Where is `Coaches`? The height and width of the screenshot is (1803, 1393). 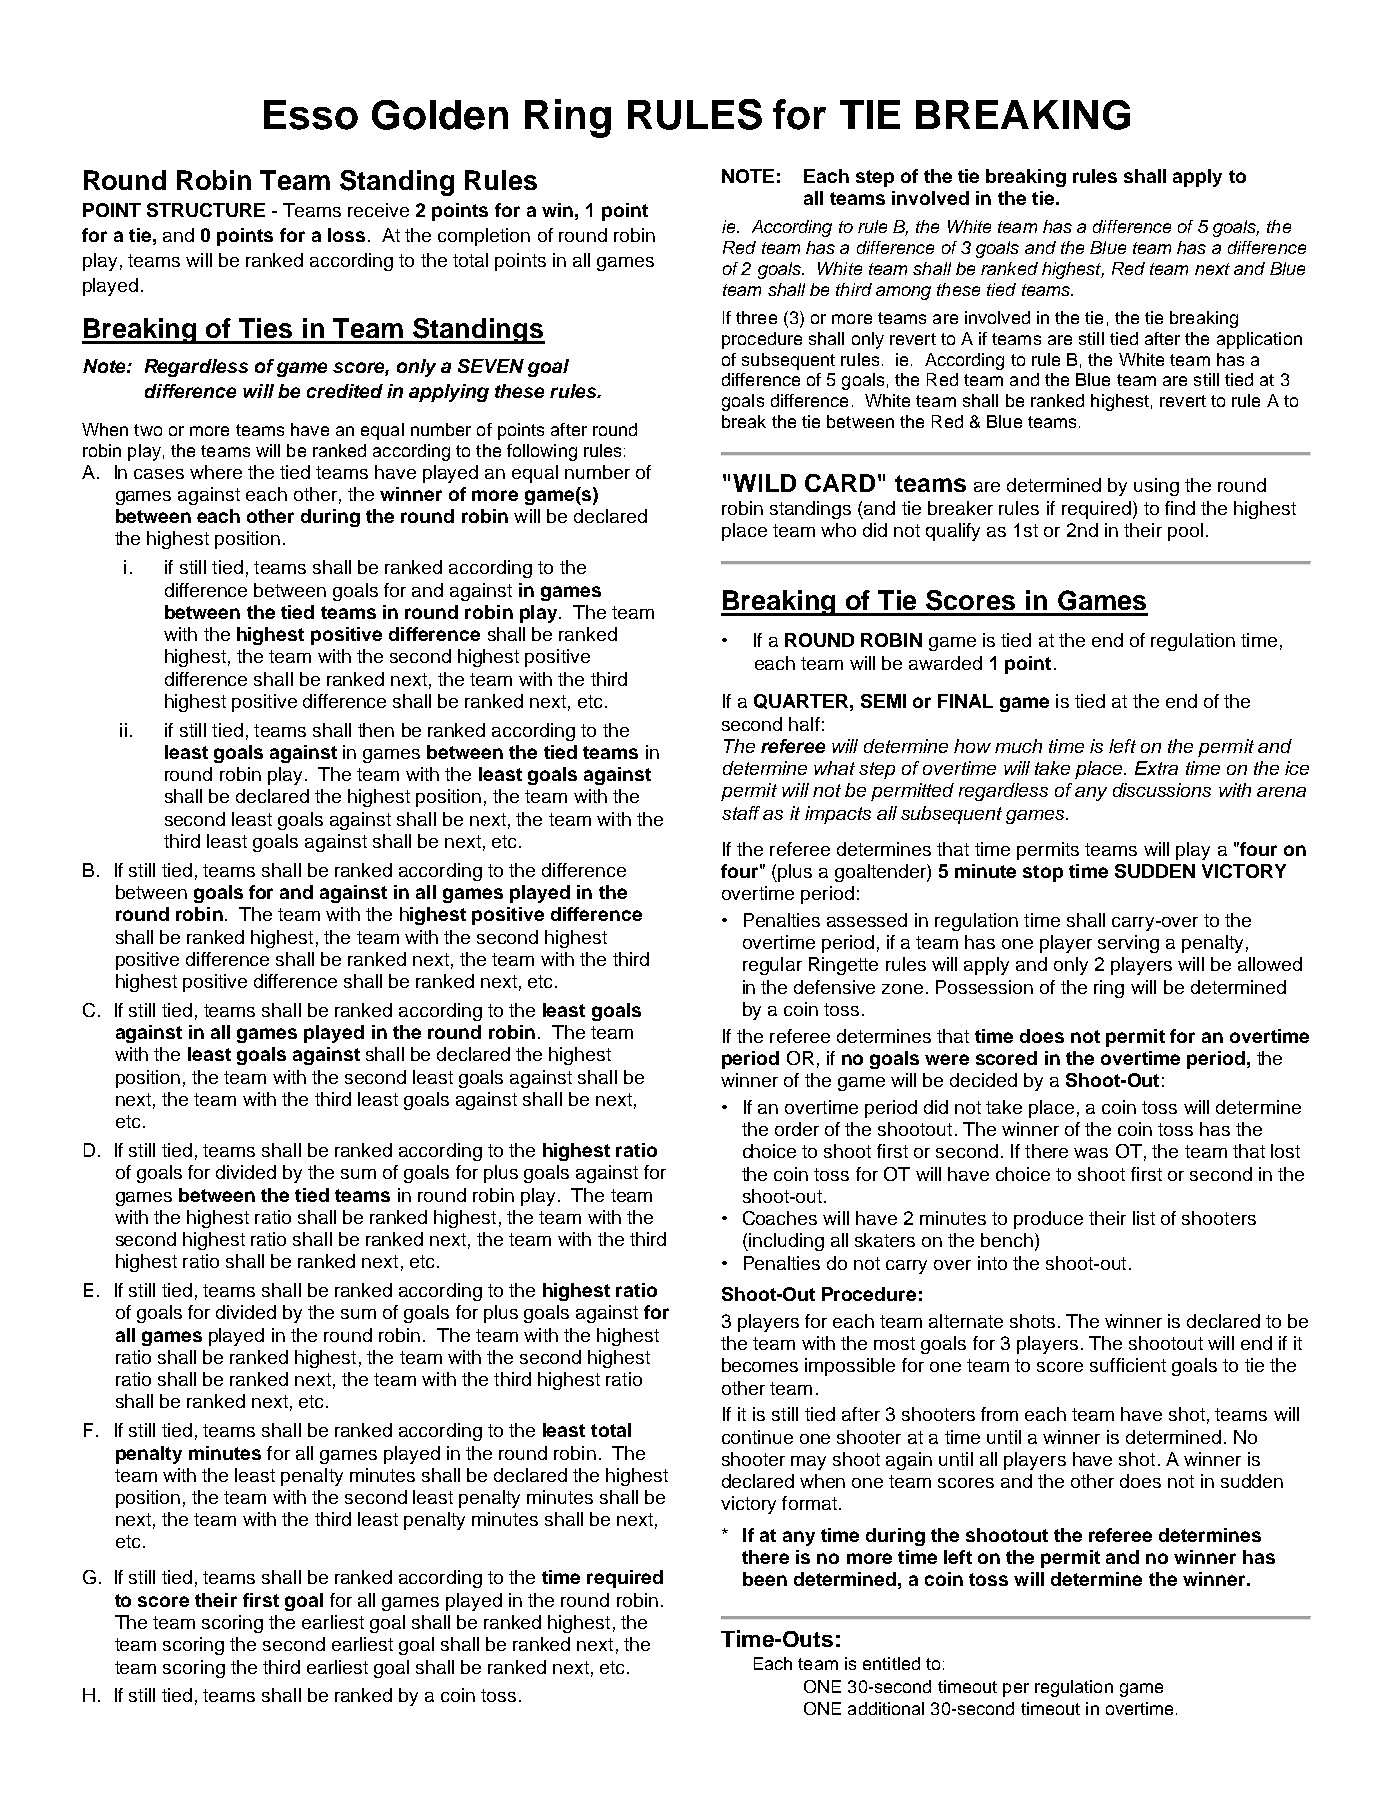 Coaches is located at coordinates (780, 1218).
